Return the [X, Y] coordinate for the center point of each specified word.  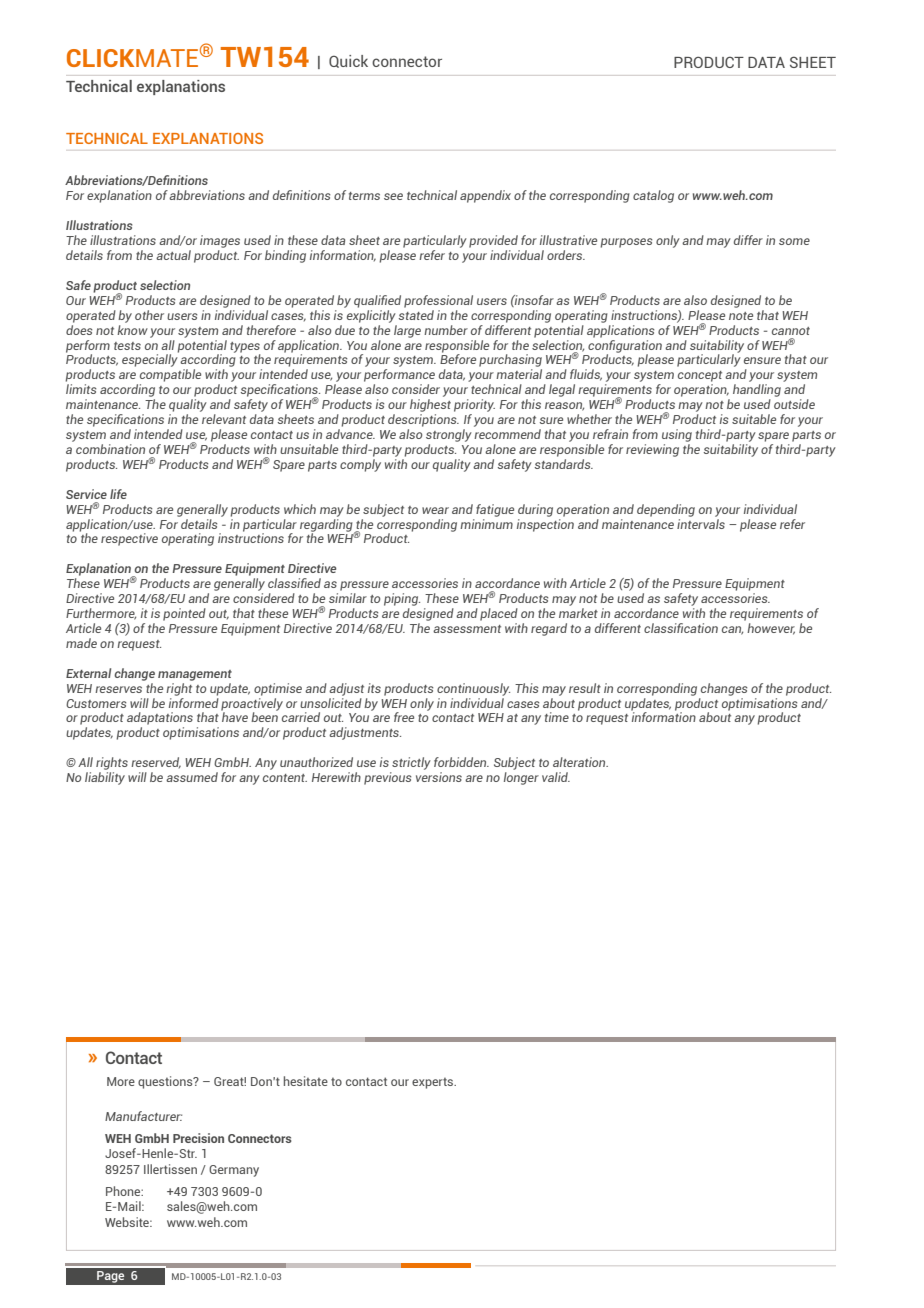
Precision [198, 1138]
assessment [467, 629]
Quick [348, 61]
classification [681, 628]
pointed [184, 614]
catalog [653, 196]
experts [434, 1083]
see [393, 196]
